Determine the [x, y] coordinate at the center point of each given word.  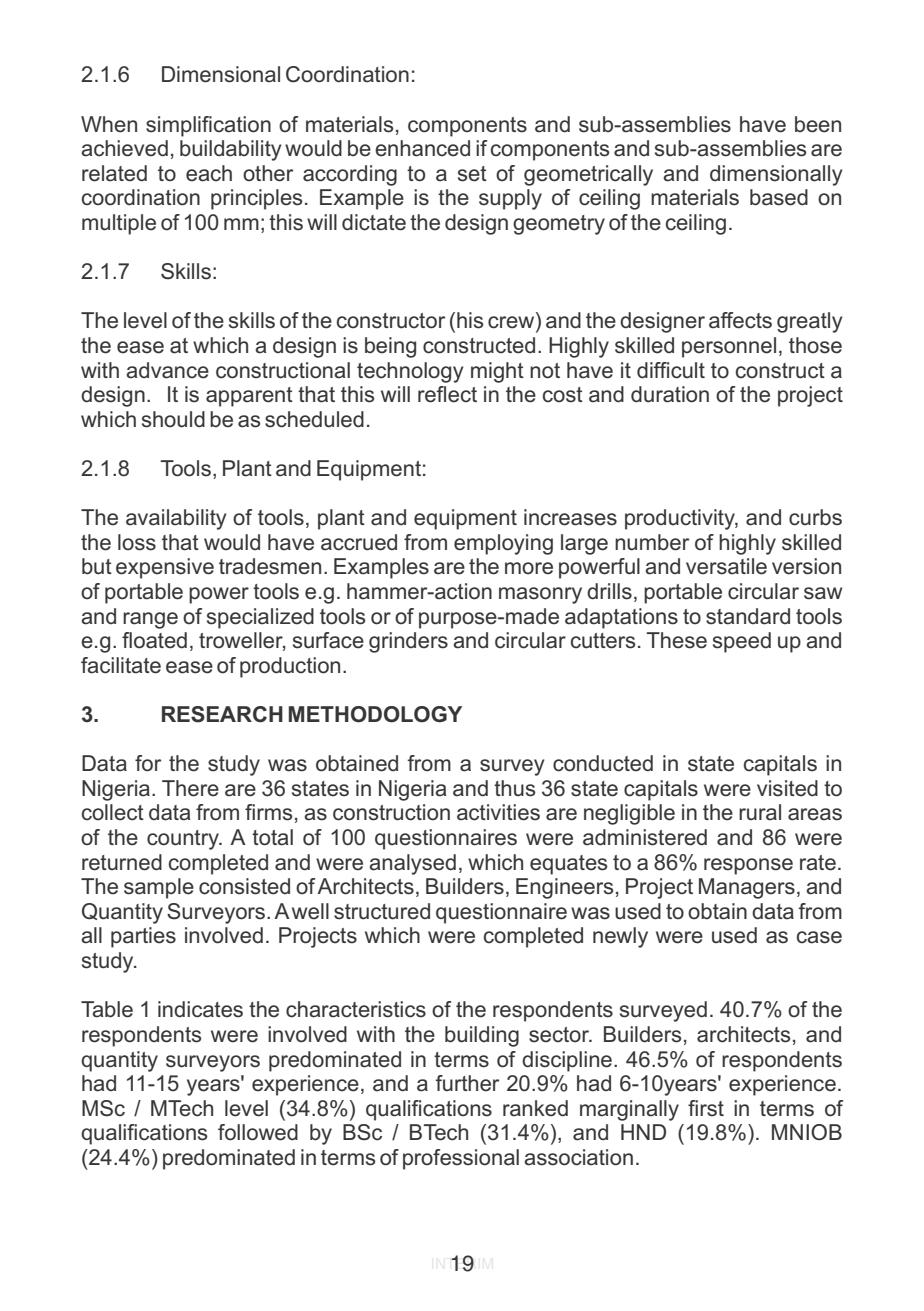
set [472, 174]
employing [503, 544]
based [779, 197]
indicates [200, 1009]
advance [167, 370]
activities [498, 812]
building [482, 1036]
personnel [729, 347]
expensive [165, 568]
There [190, 788]
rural [760, 812]
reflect [447, 394]
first [706, 1108]
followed [258, 1132]
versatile [726, 566]
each [209, 173]
